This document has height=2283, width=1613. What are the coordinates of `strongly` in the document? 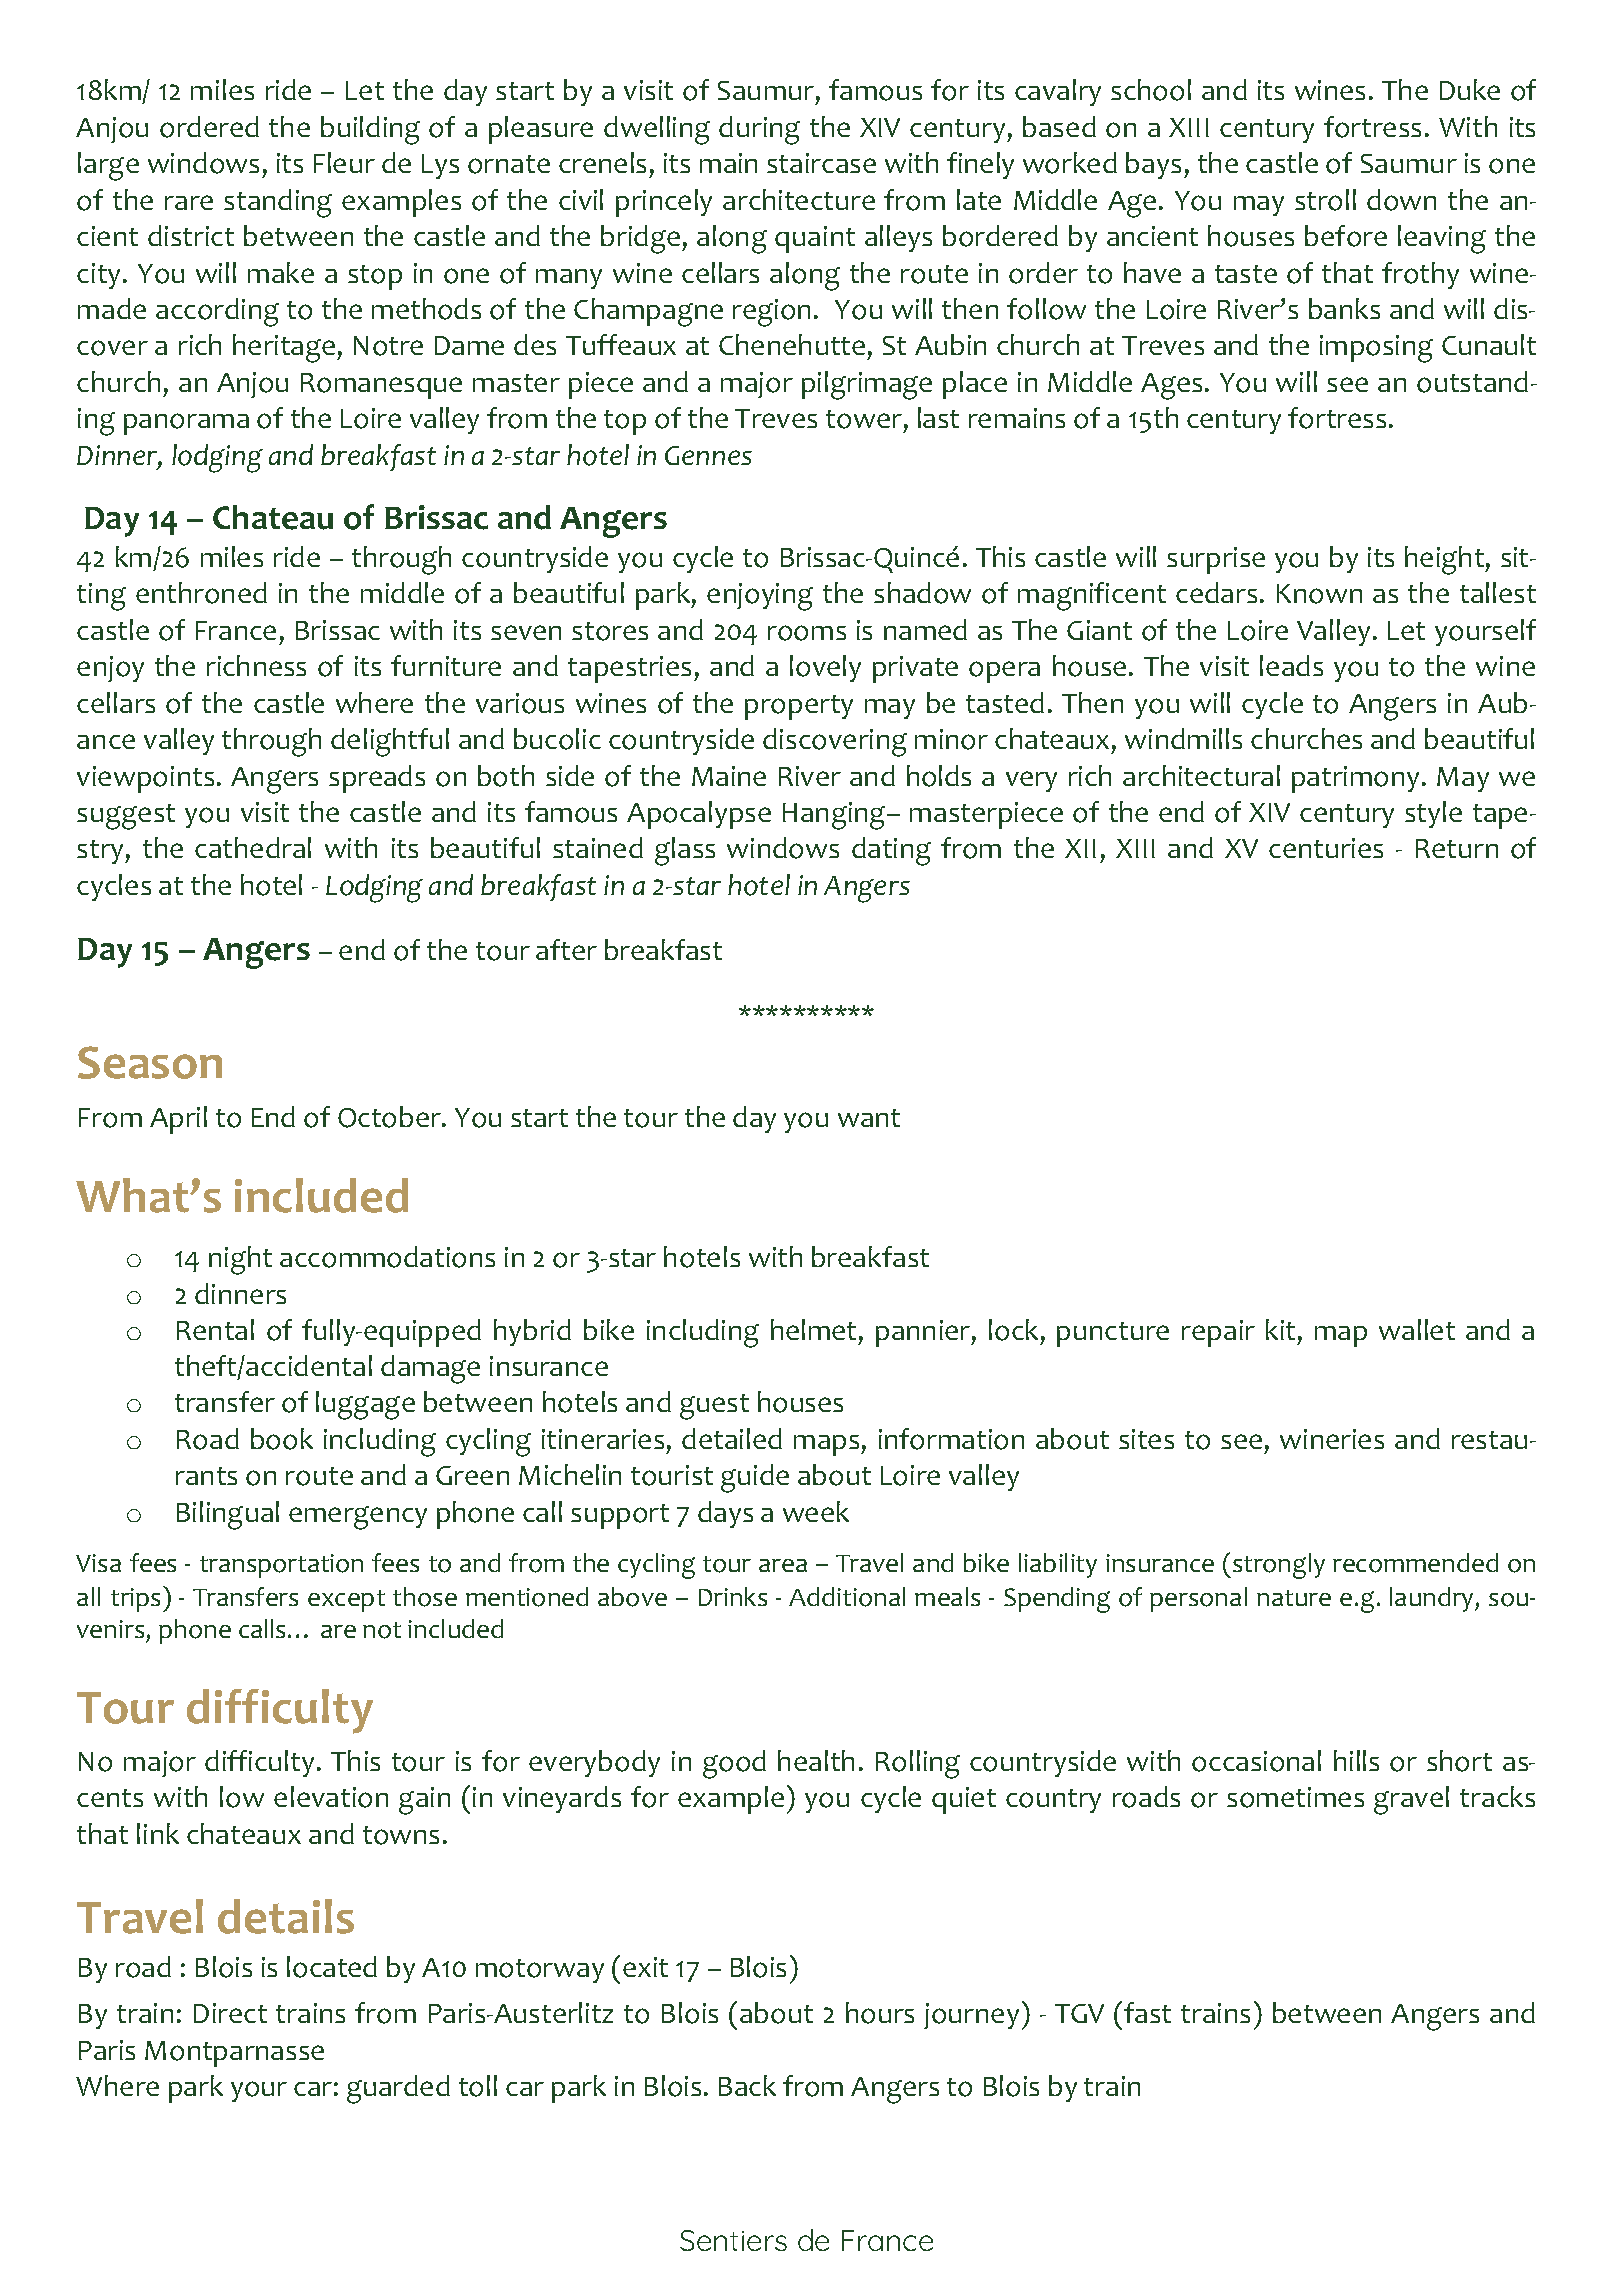 It's located at (1279, 1566).
